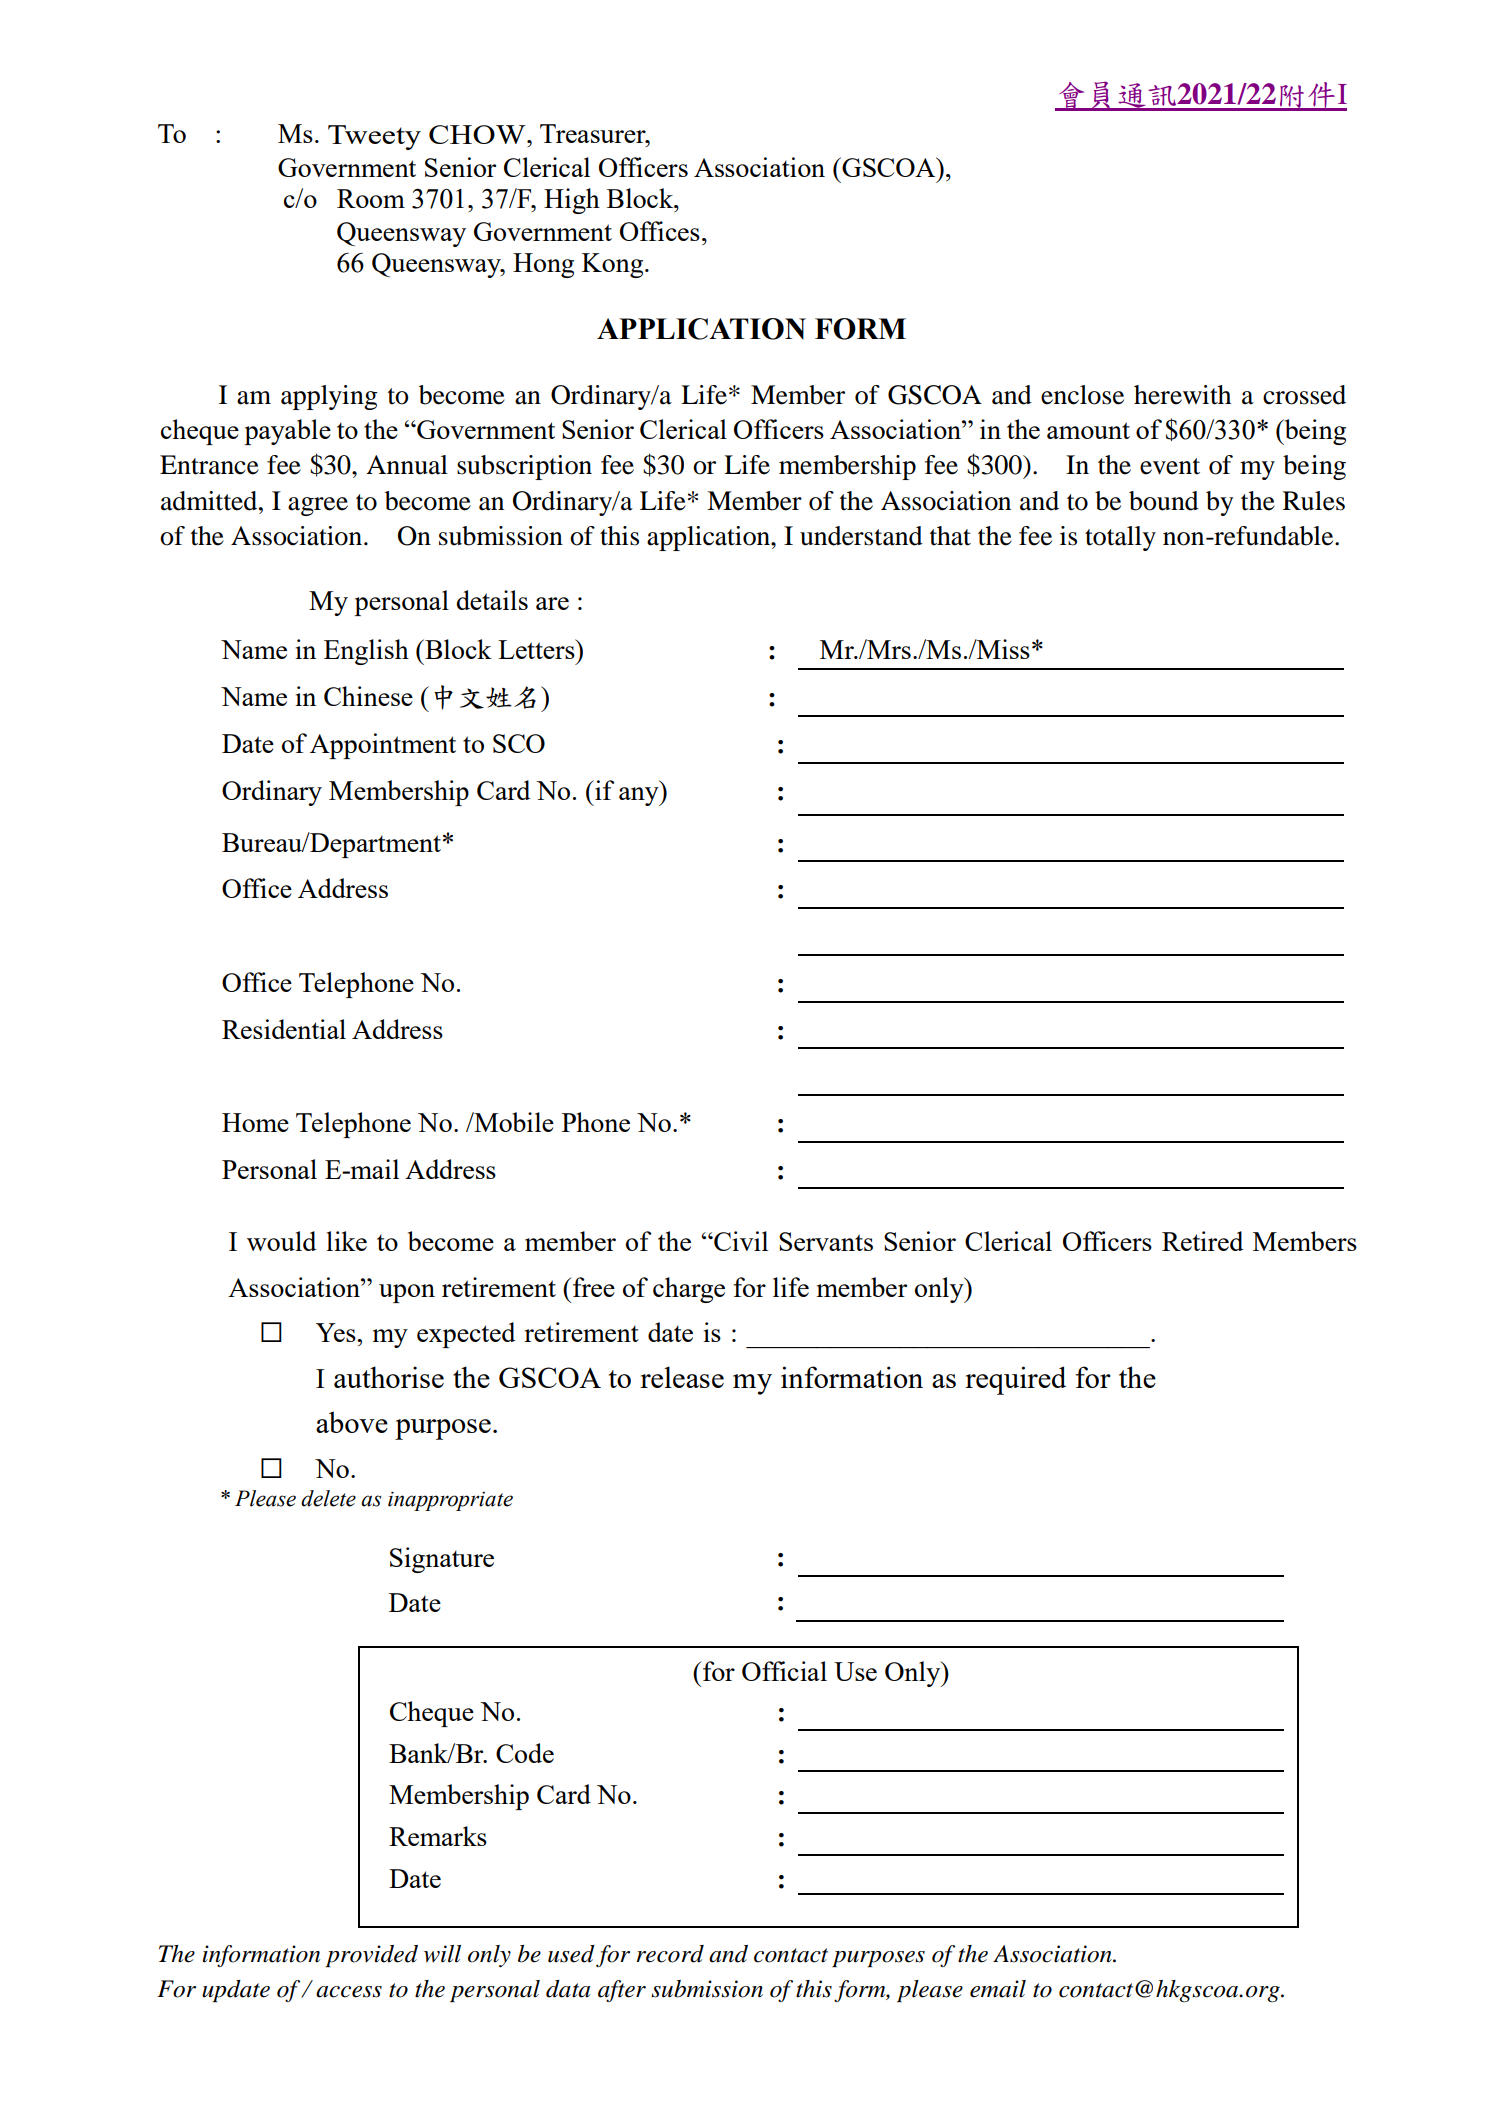  Describe the element at coordinates (740, 1241) in the document. I see `Civil` at that location.
